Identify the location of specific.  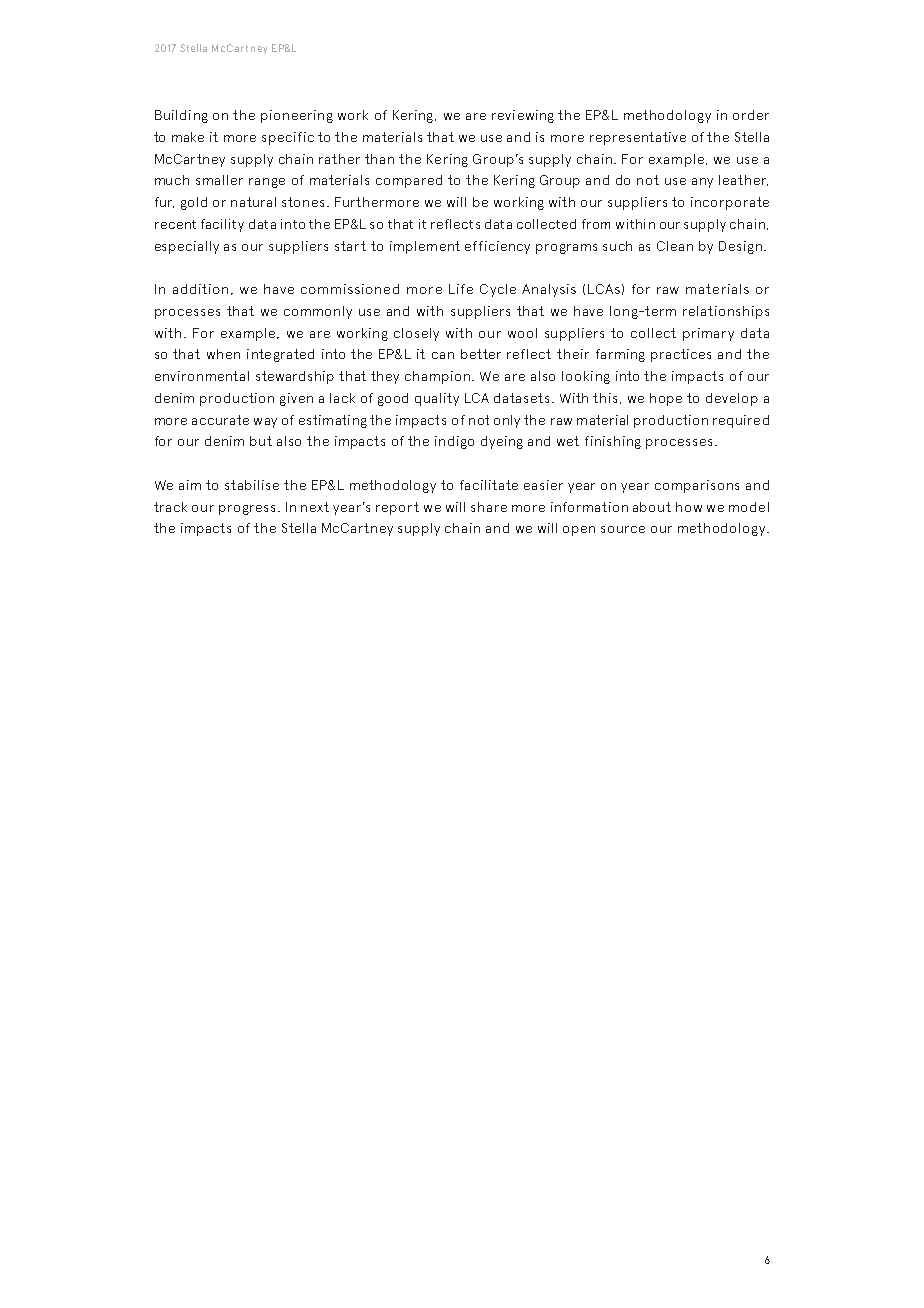
(288, 138).
